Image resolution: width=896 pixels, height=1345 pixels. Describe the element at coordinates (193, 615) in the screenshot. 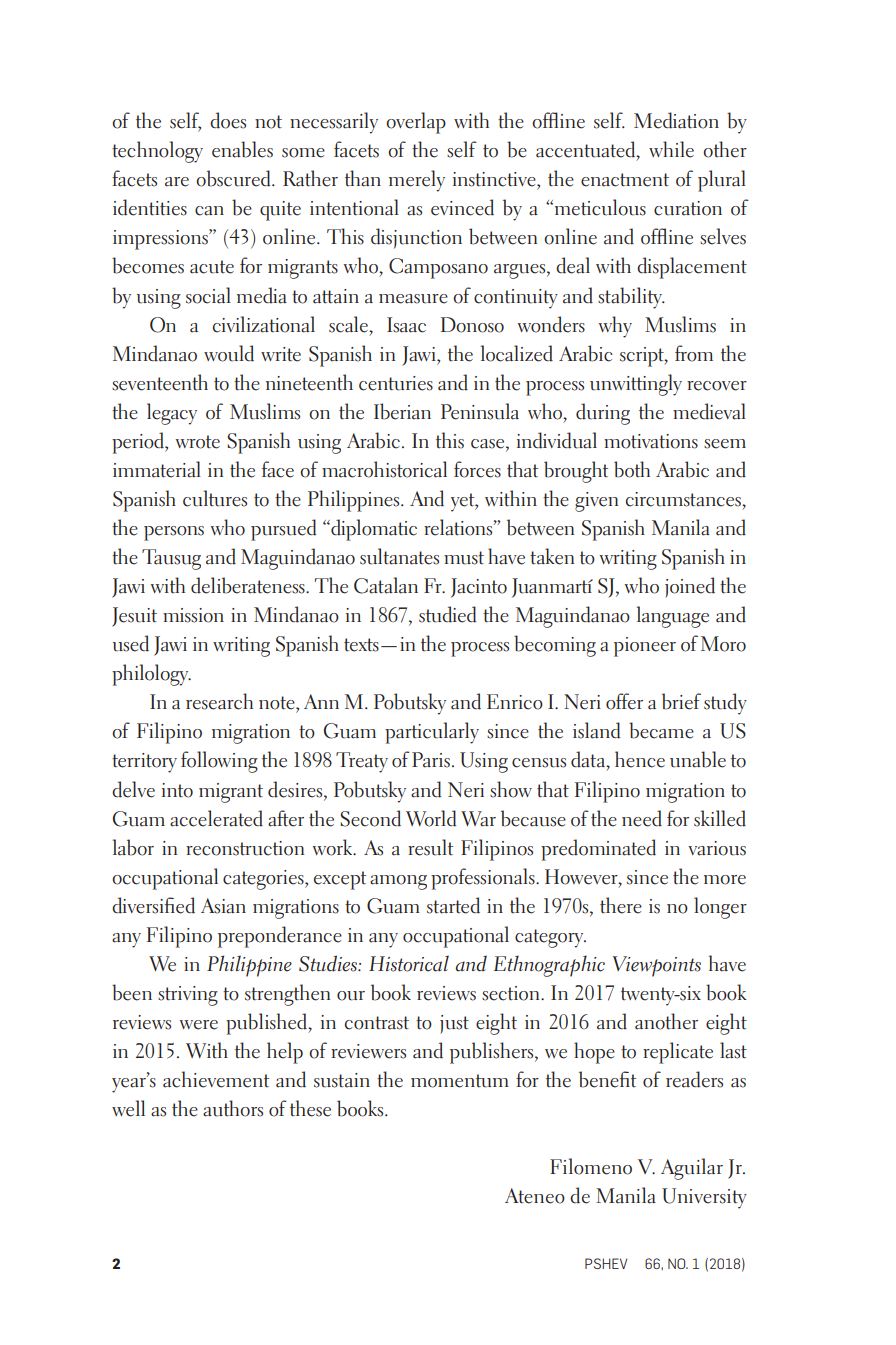

I see `mission` at that location.
